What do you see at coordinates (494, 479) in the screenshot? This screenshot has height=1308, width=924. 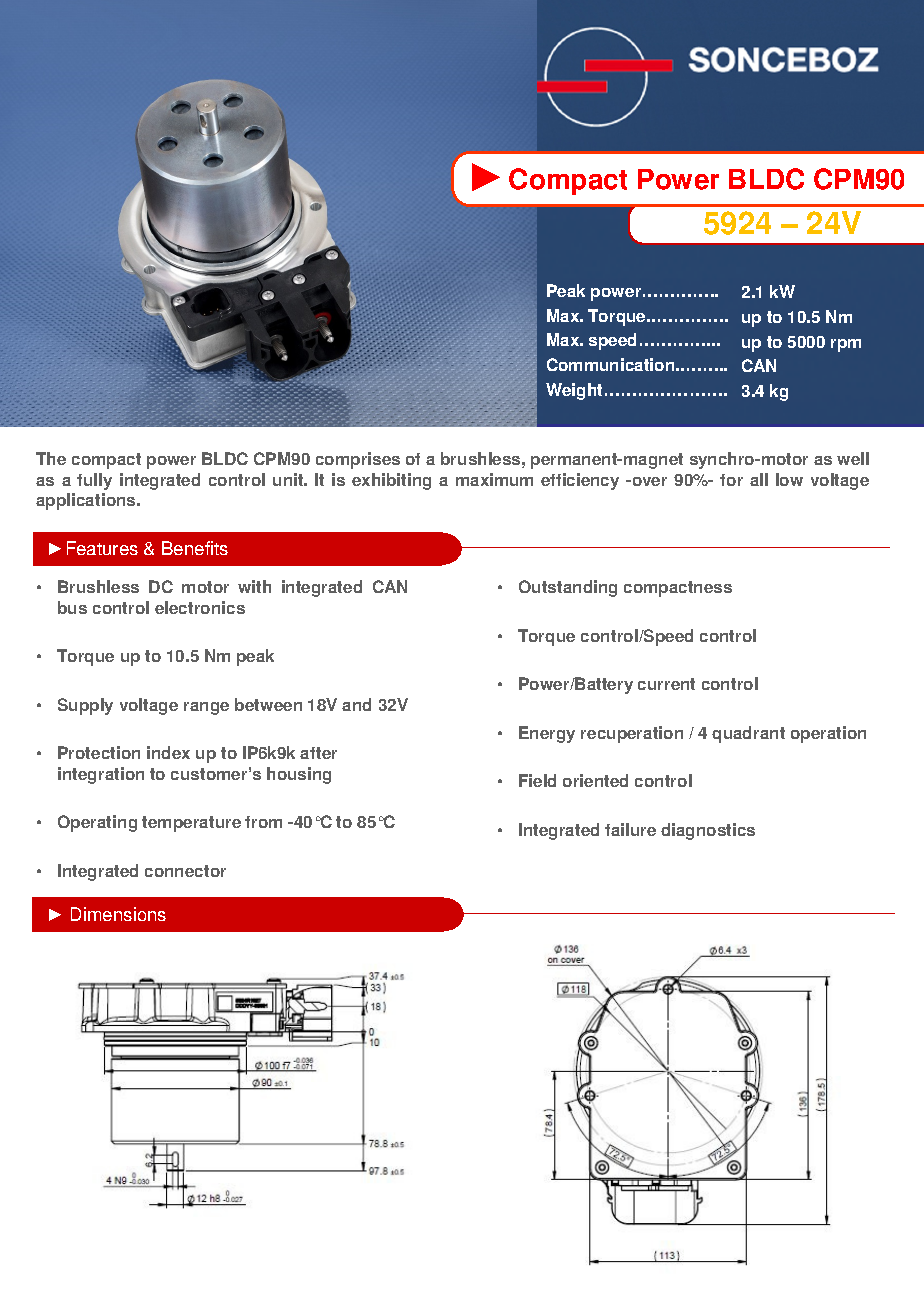 I see `maximum` at bounding box center [494, 479].
